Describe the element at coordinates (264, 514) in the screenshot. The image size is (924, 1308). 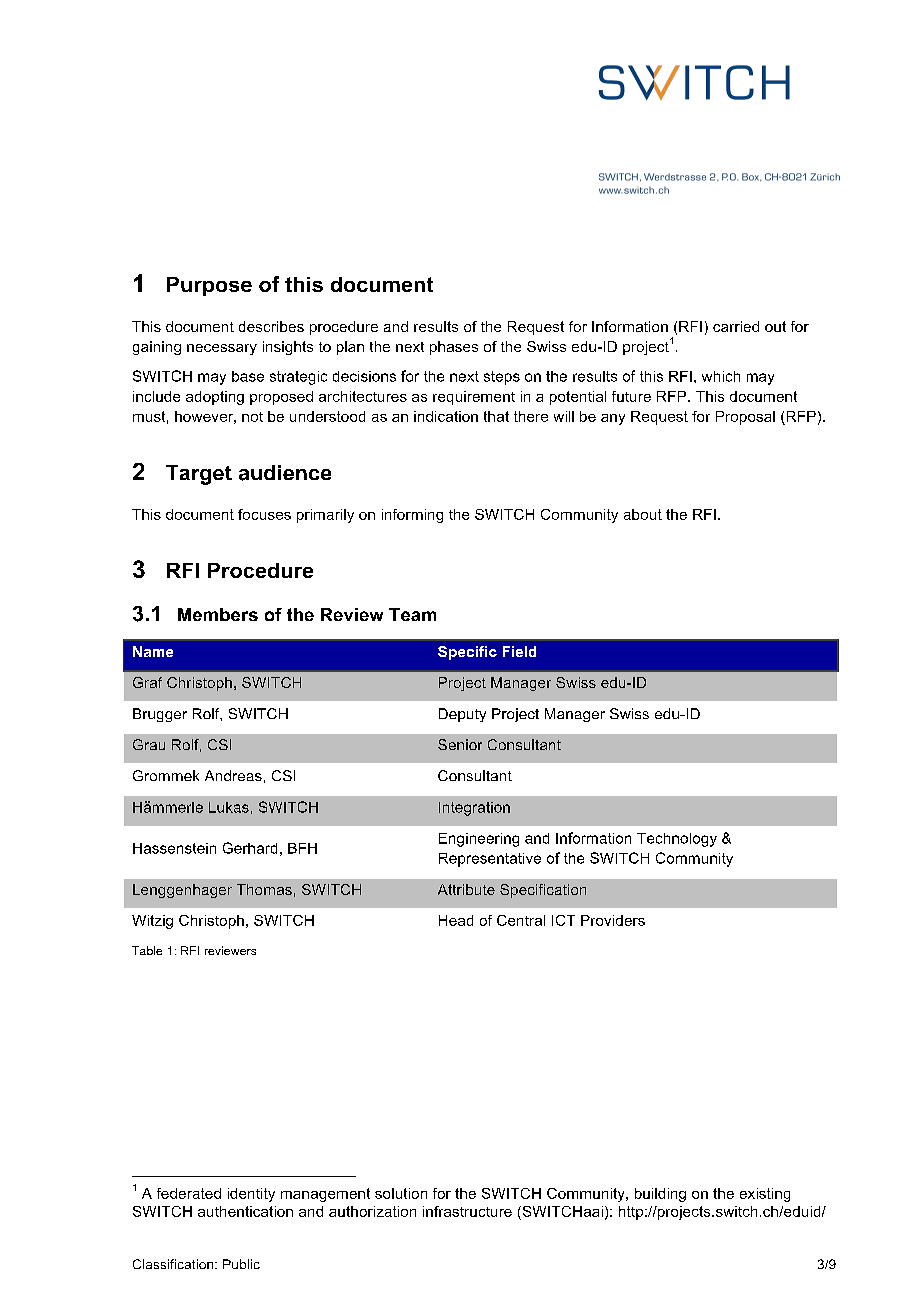
I see `focuses` at that location.
